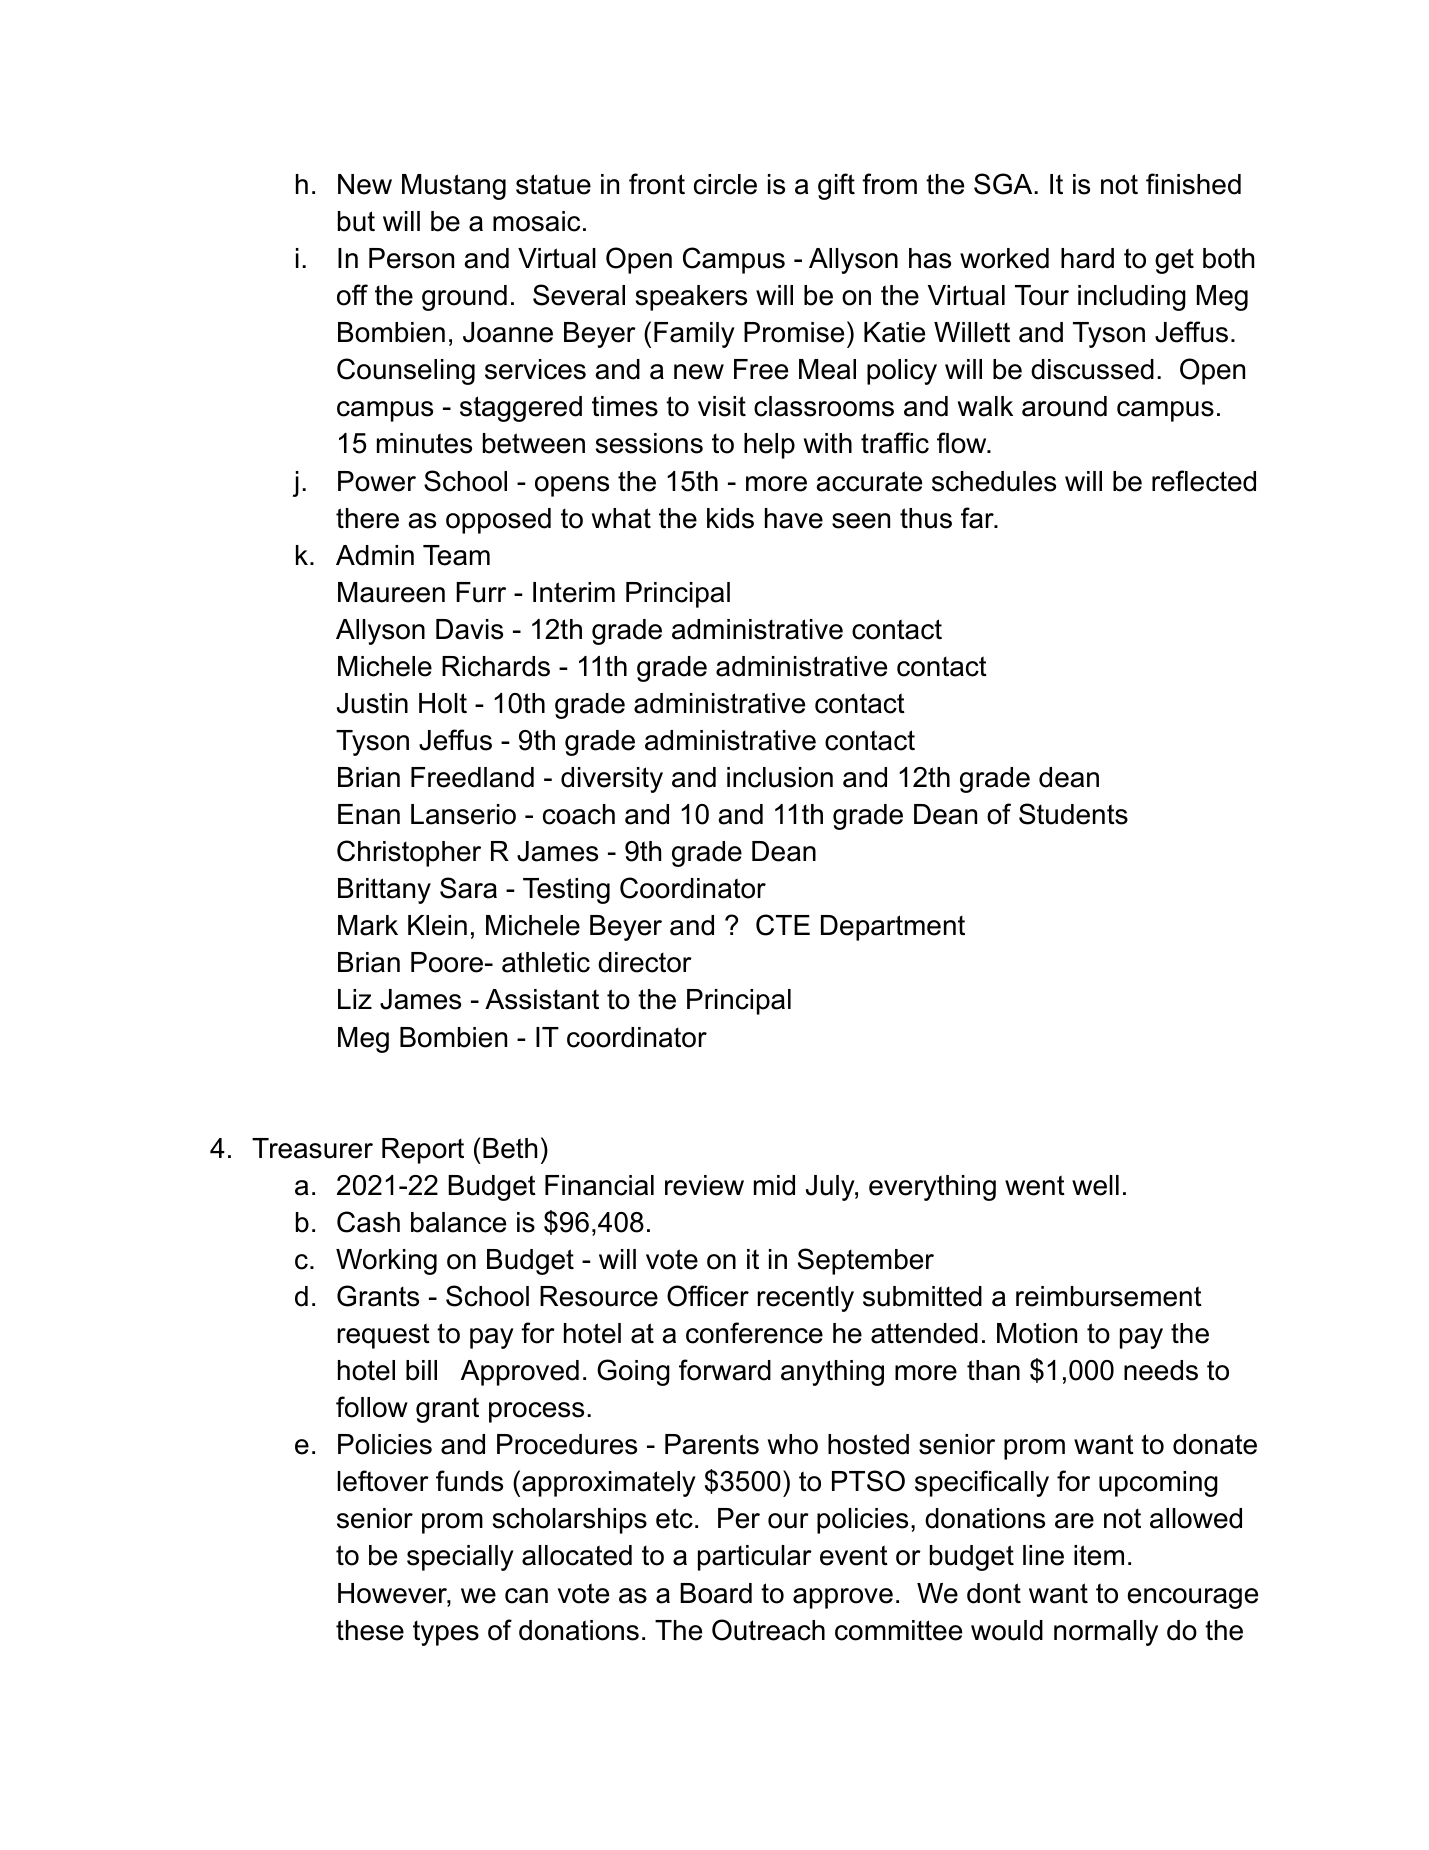 The width and height of the screenshot is (1429, 1850). I want to click on item, so click(1099, 1555).
